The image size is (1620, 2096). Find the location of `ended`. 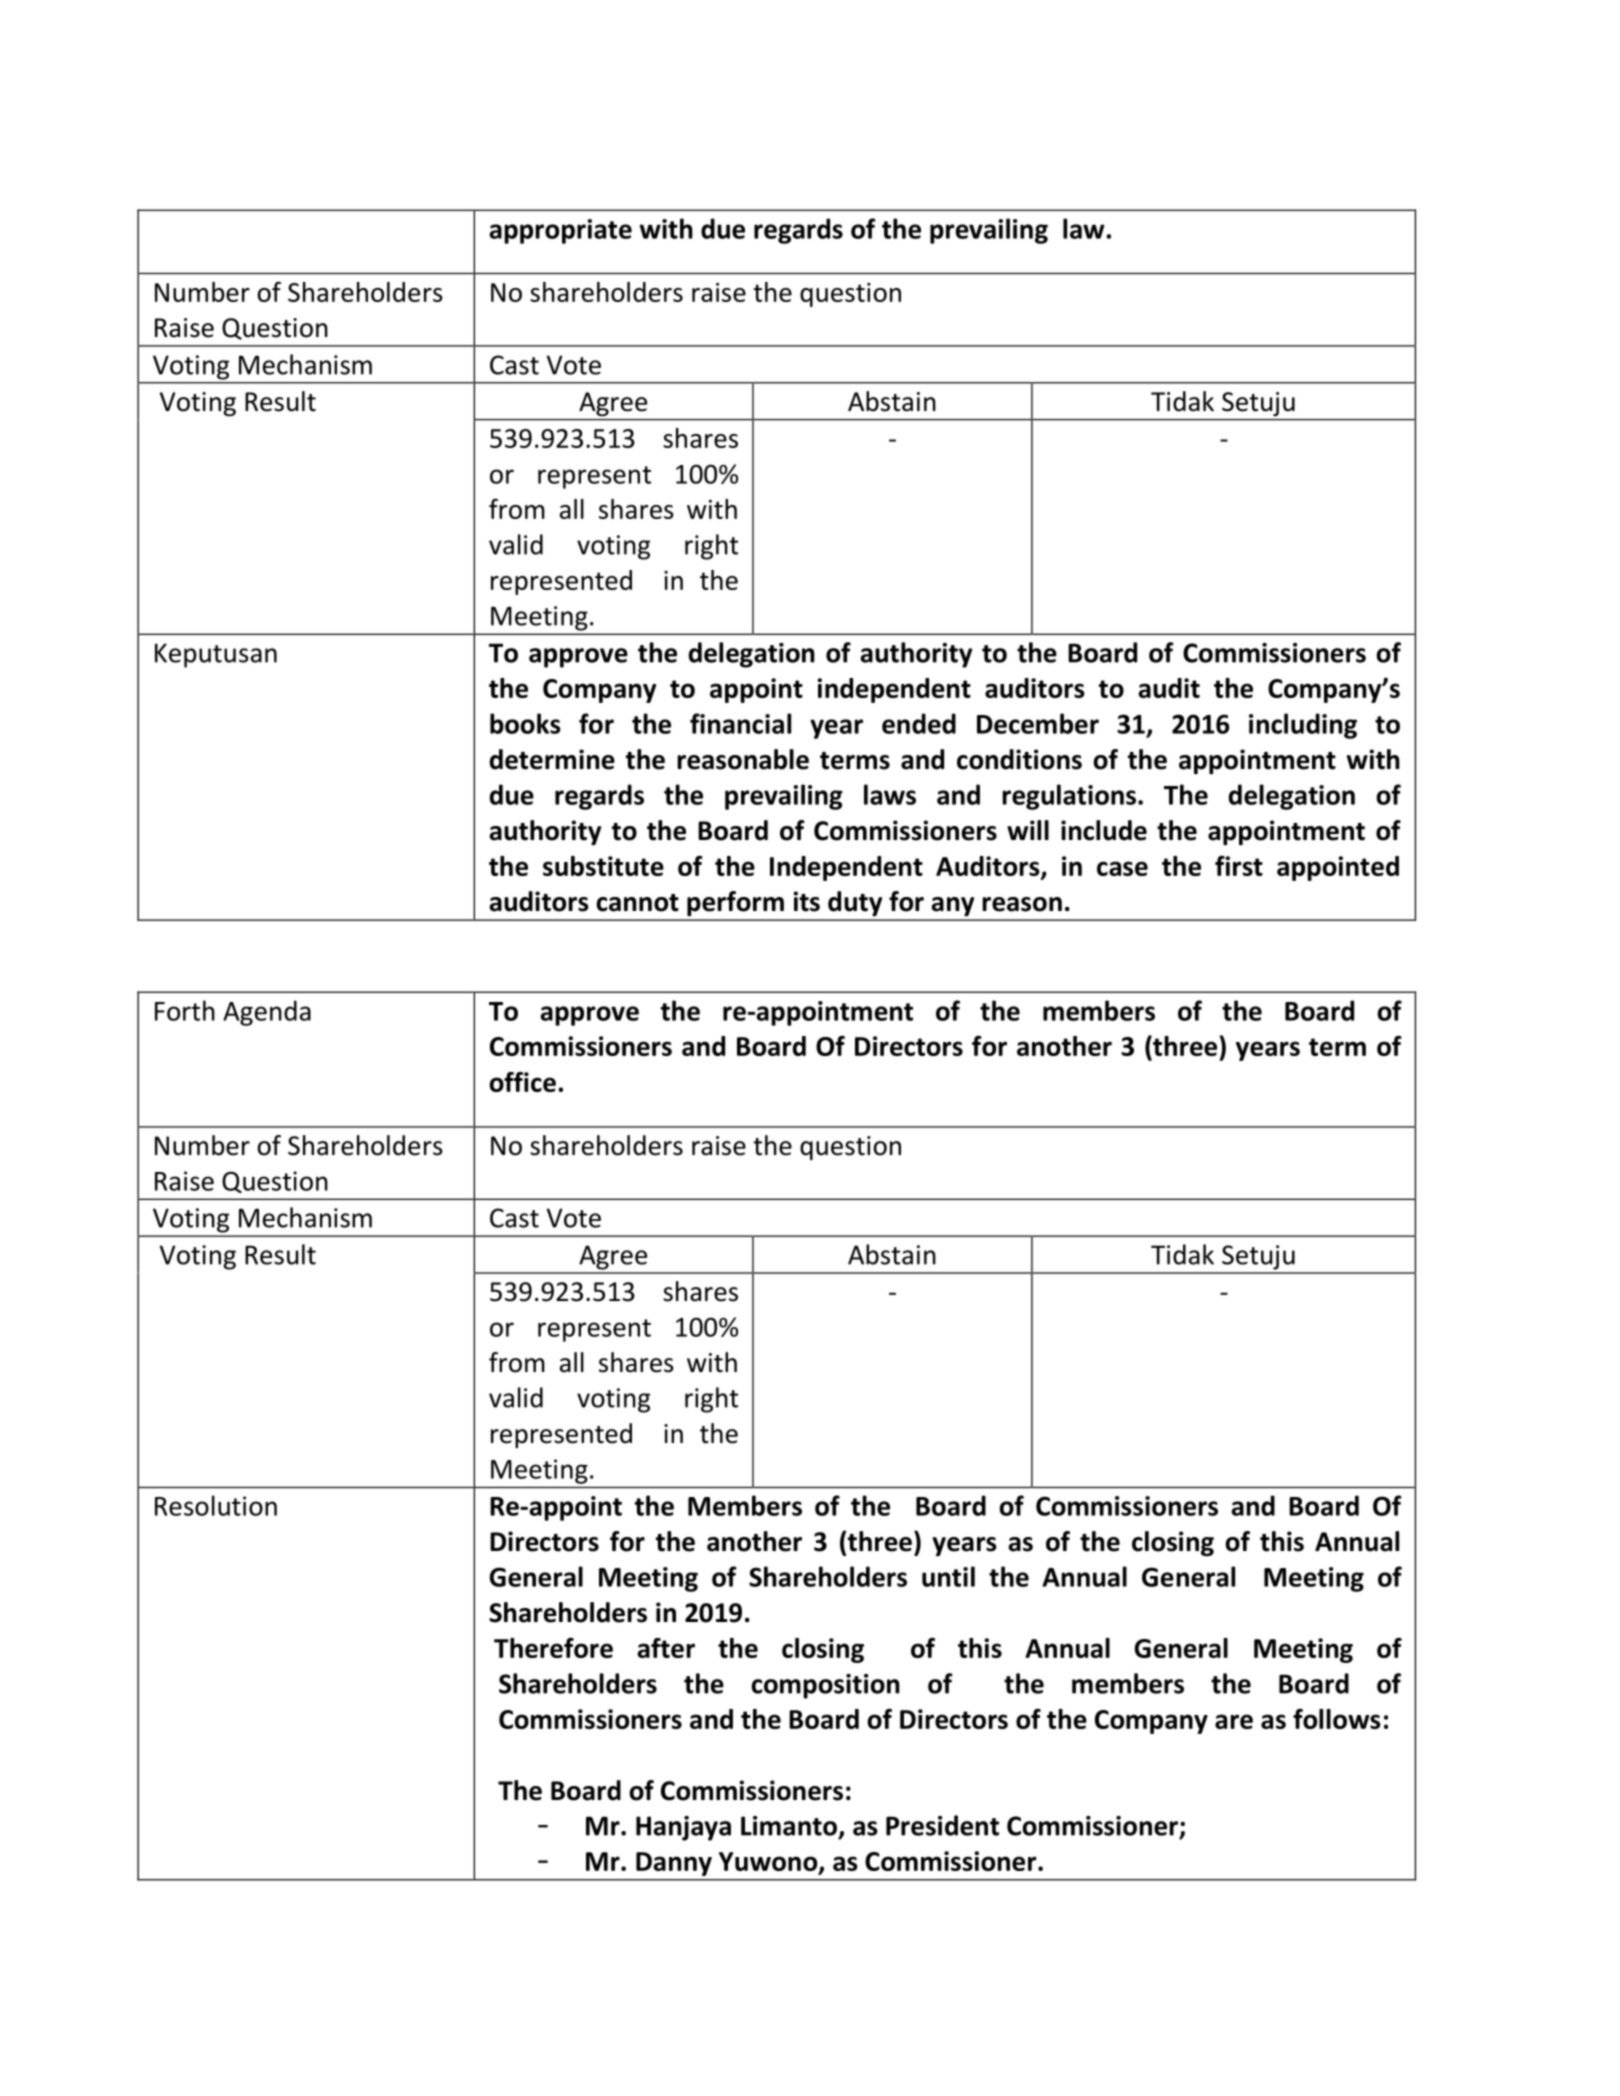

ended is located at coordinates (919, 723).
